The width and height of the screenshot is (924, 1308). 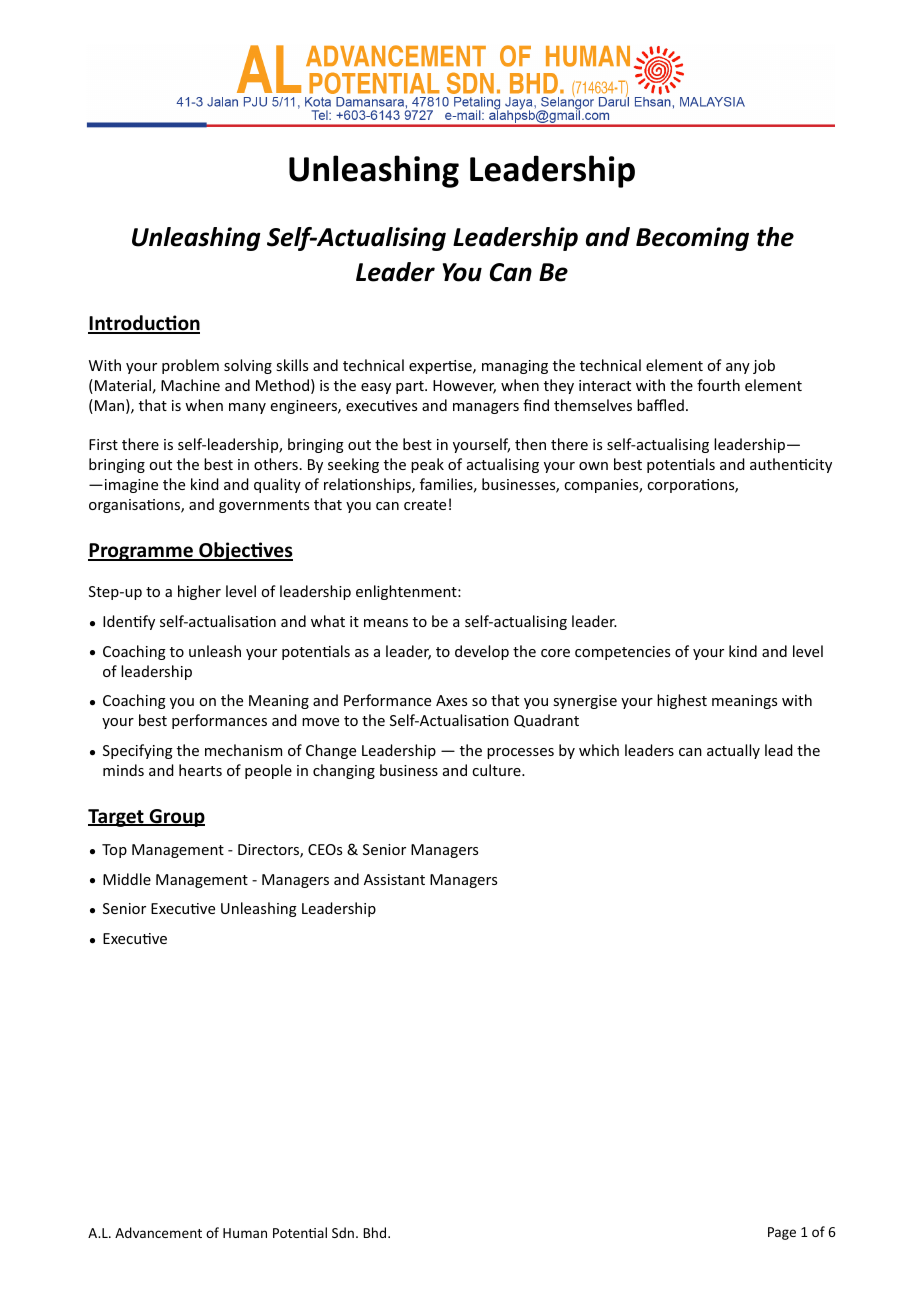 What do you see at coordinates (190, 366) in the screenshot?
I see `problem` at bounding box center [190, 366].
